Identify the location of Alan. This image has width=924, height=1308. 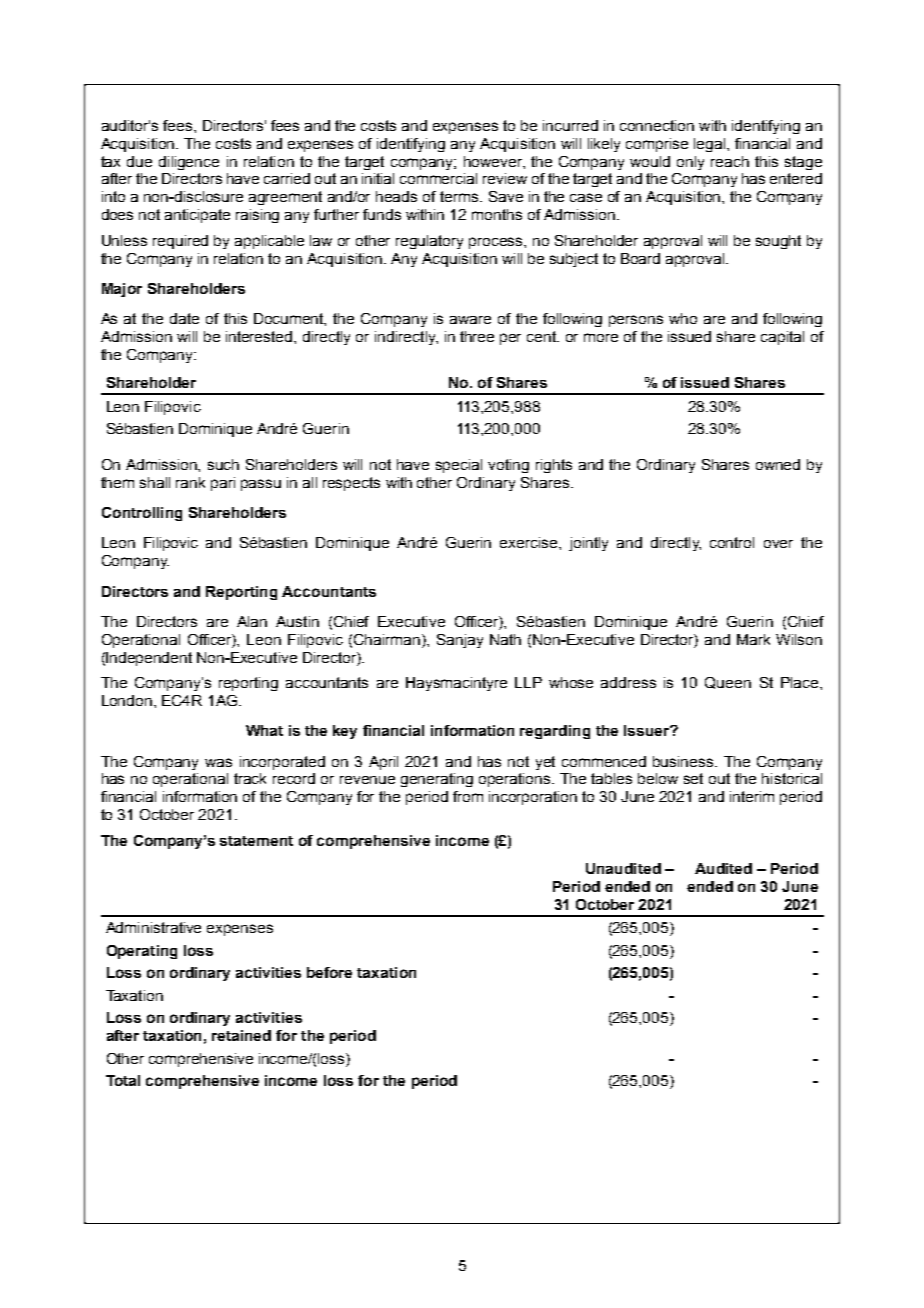
(252, 621).
